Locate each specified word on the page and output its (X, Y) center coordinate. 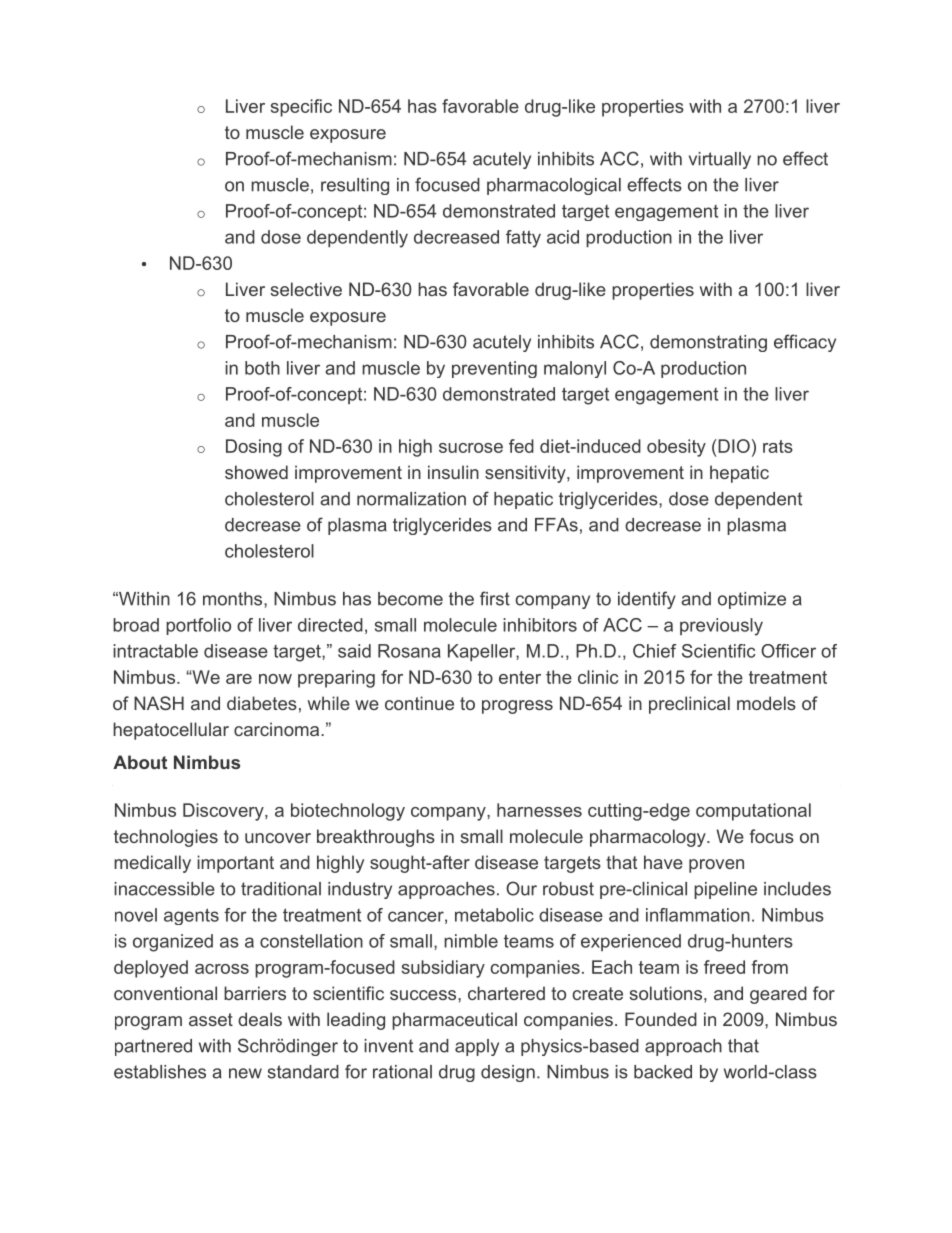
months (234, 599)
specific (301, 108)
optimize (752, 600)
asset (211, 1019)
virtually (720, 160)
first (495, 598)
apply (477, 1047)
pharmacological (554, 186)
